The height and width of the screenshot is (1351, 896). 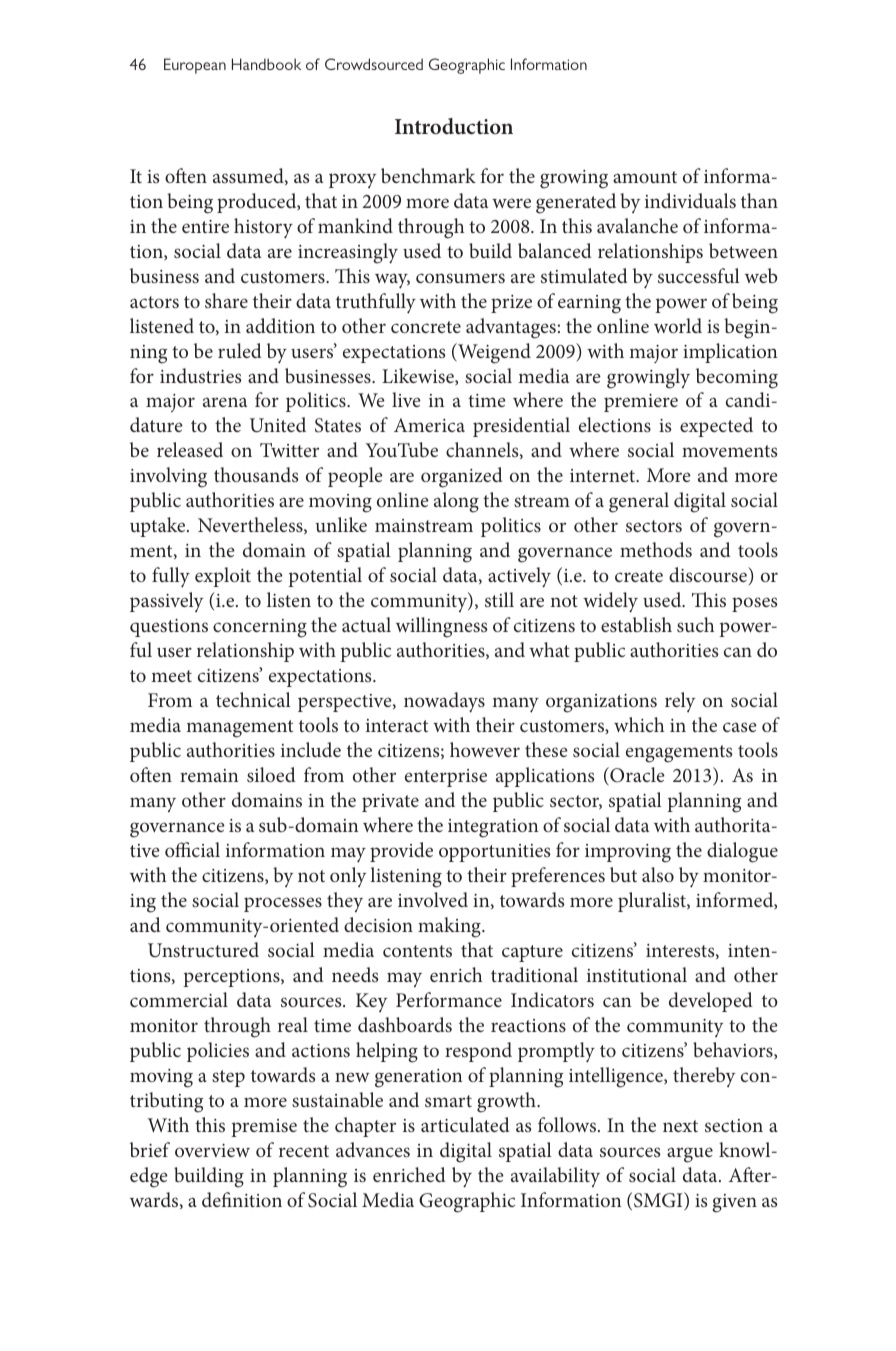 I want to click on making, so click(x=450, y=927).
